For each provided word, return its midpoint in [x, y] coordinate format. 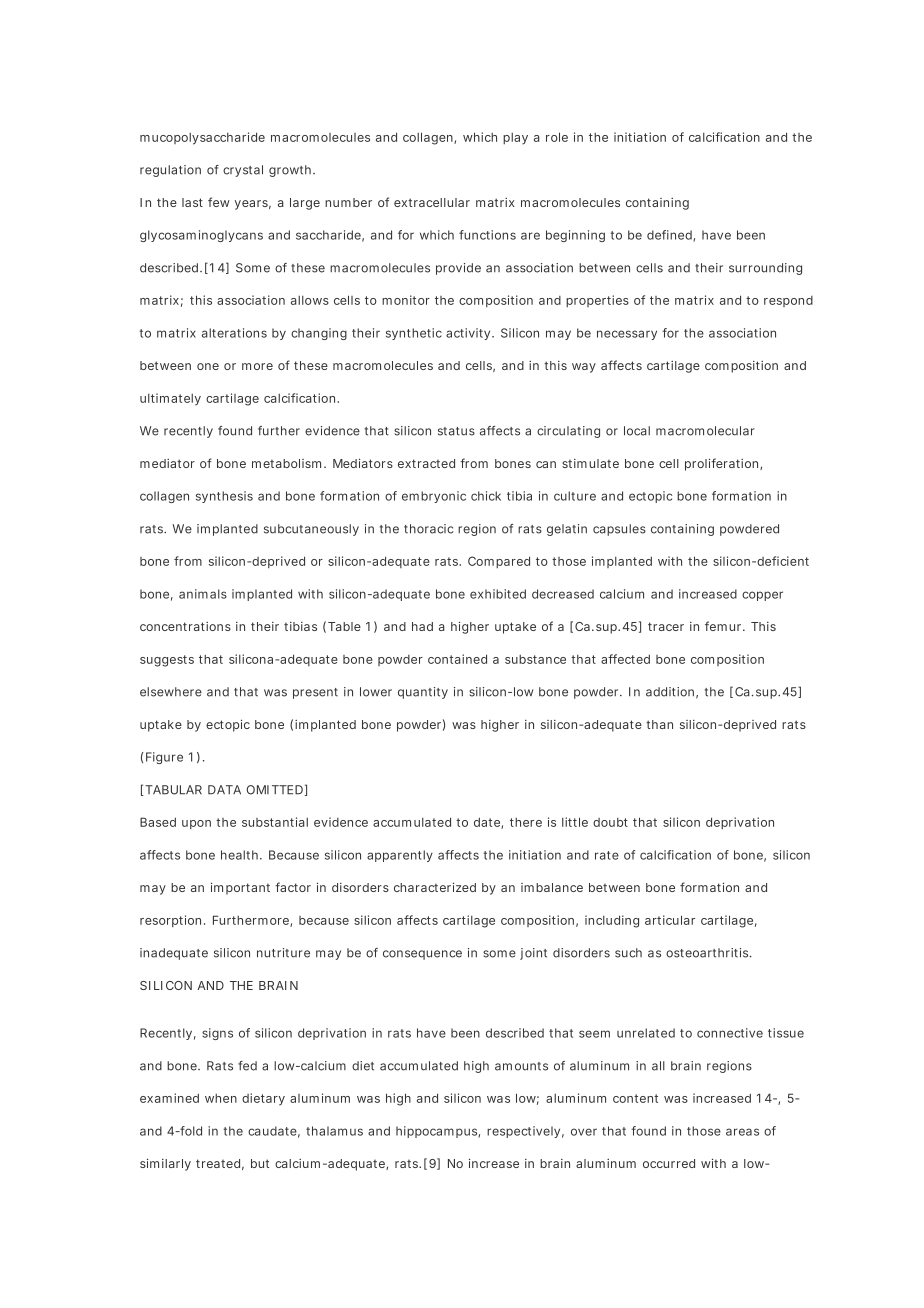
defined [670, 236]
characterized [435, 887]
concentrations [185, 626]
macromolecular [705, 431]
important [240, 888]
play [515, 139]
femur [724, 626]
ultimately [170, 399]
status [456, 431]
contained [457, 659]
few [219, 202]
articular [670, 920]
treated [218, 1163]
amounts [521, 1066]
